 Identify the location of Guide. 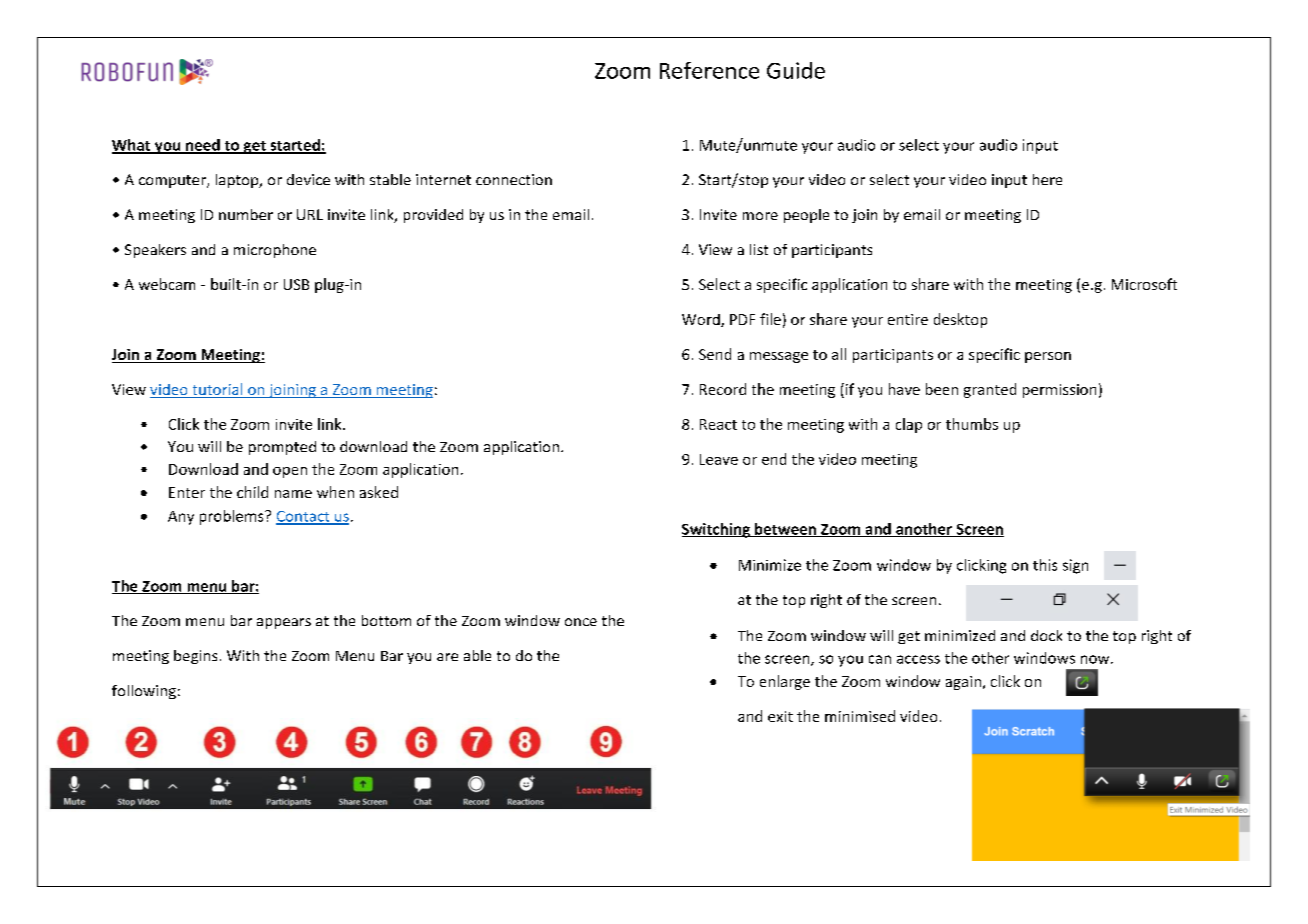
(796, 70).
